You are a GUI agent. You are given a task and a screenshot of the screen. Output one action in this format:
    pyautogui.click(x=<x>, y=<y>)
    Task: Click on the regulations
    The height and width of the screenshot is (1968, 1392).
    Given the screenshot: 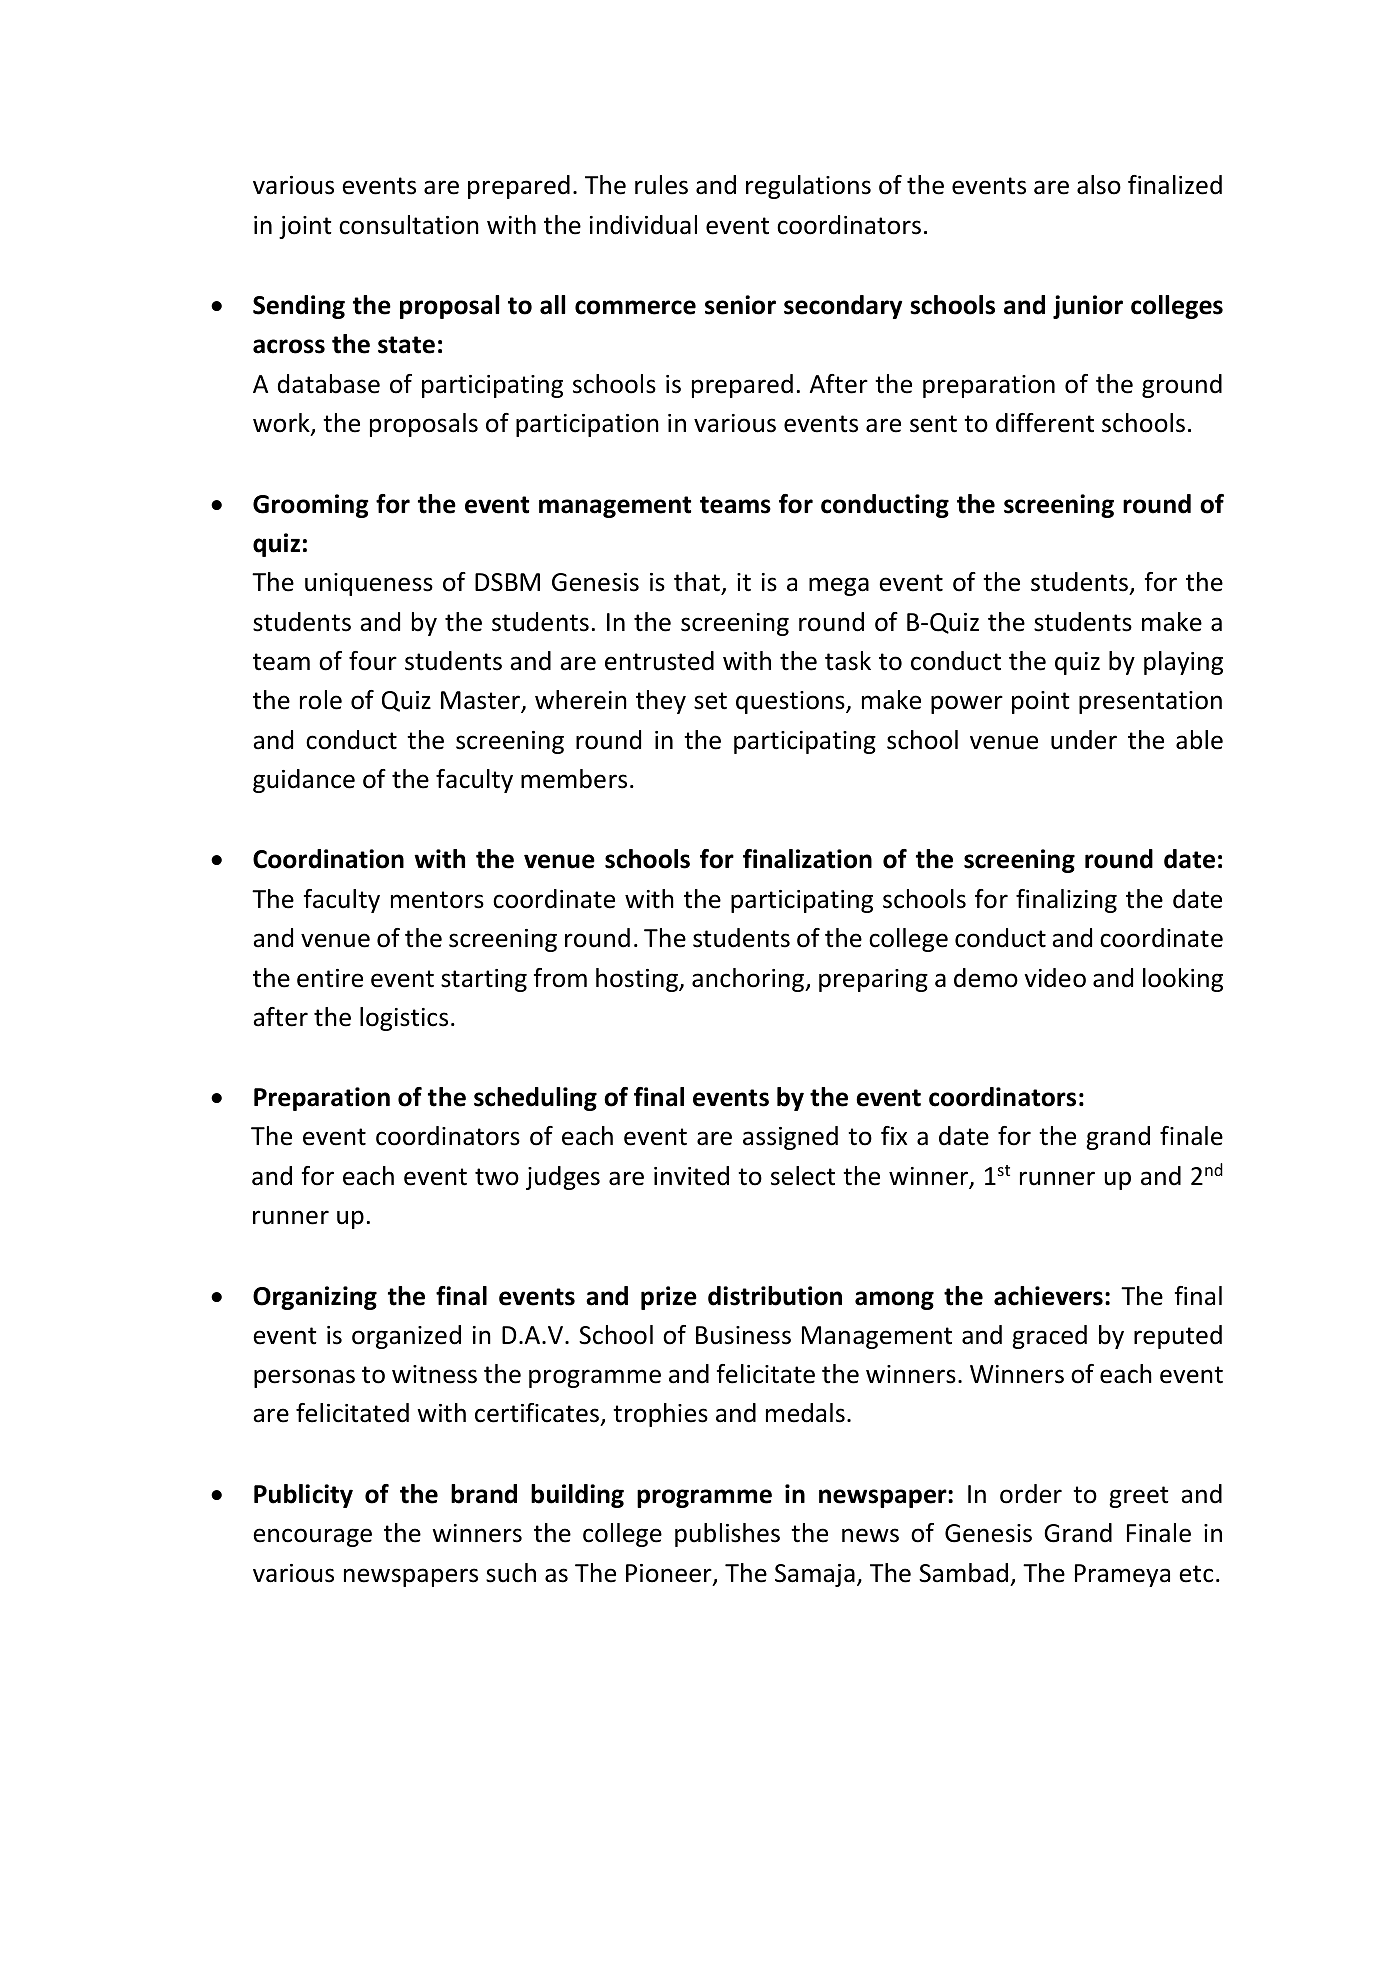 What is the action you would take?
    pyautogui.click(x=808, y=187)
